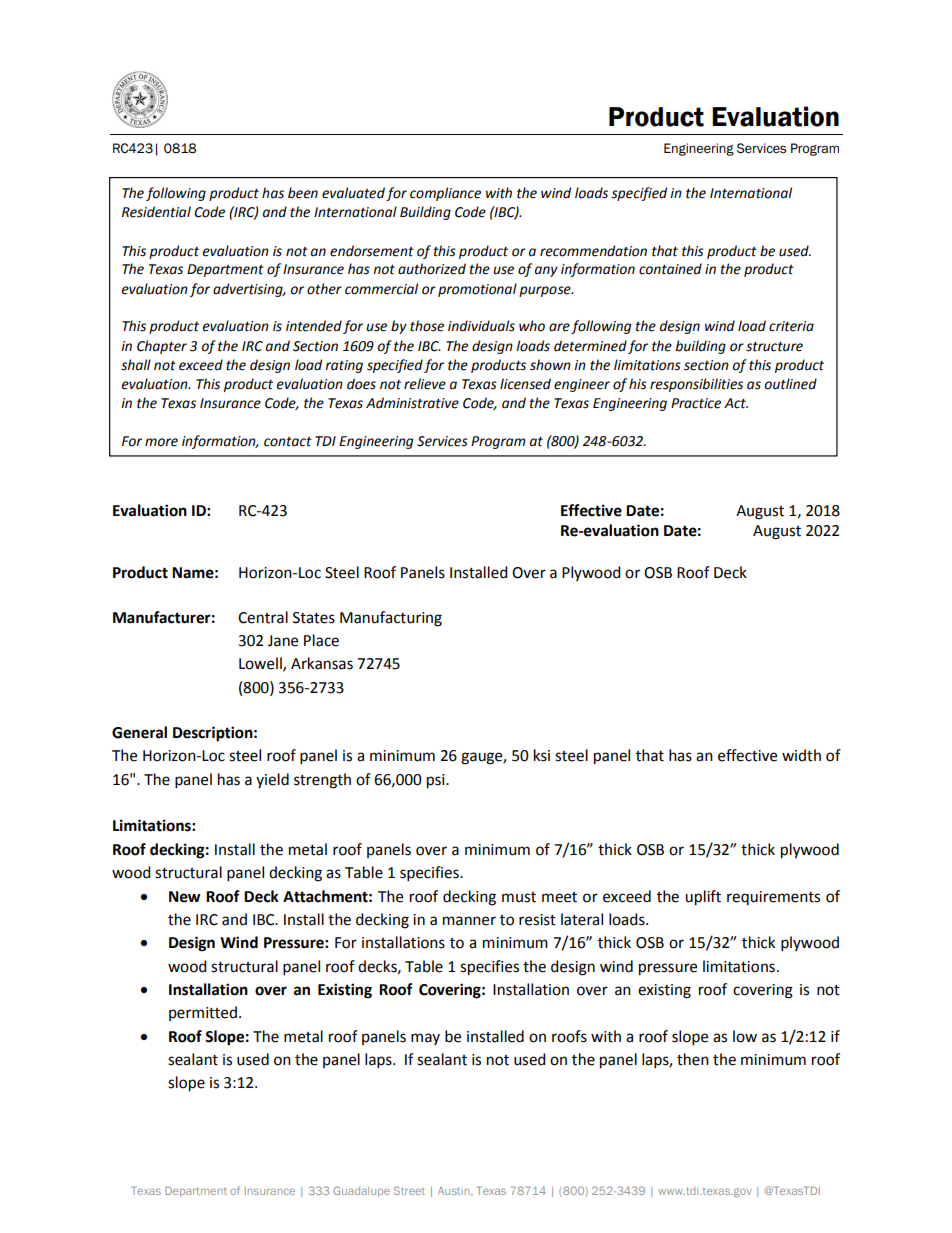 Image resolution: width=952 pixels, height=1233 pixels. Describe the element at coordinates (696, 403) in the image. I see `Practice` at that location.
